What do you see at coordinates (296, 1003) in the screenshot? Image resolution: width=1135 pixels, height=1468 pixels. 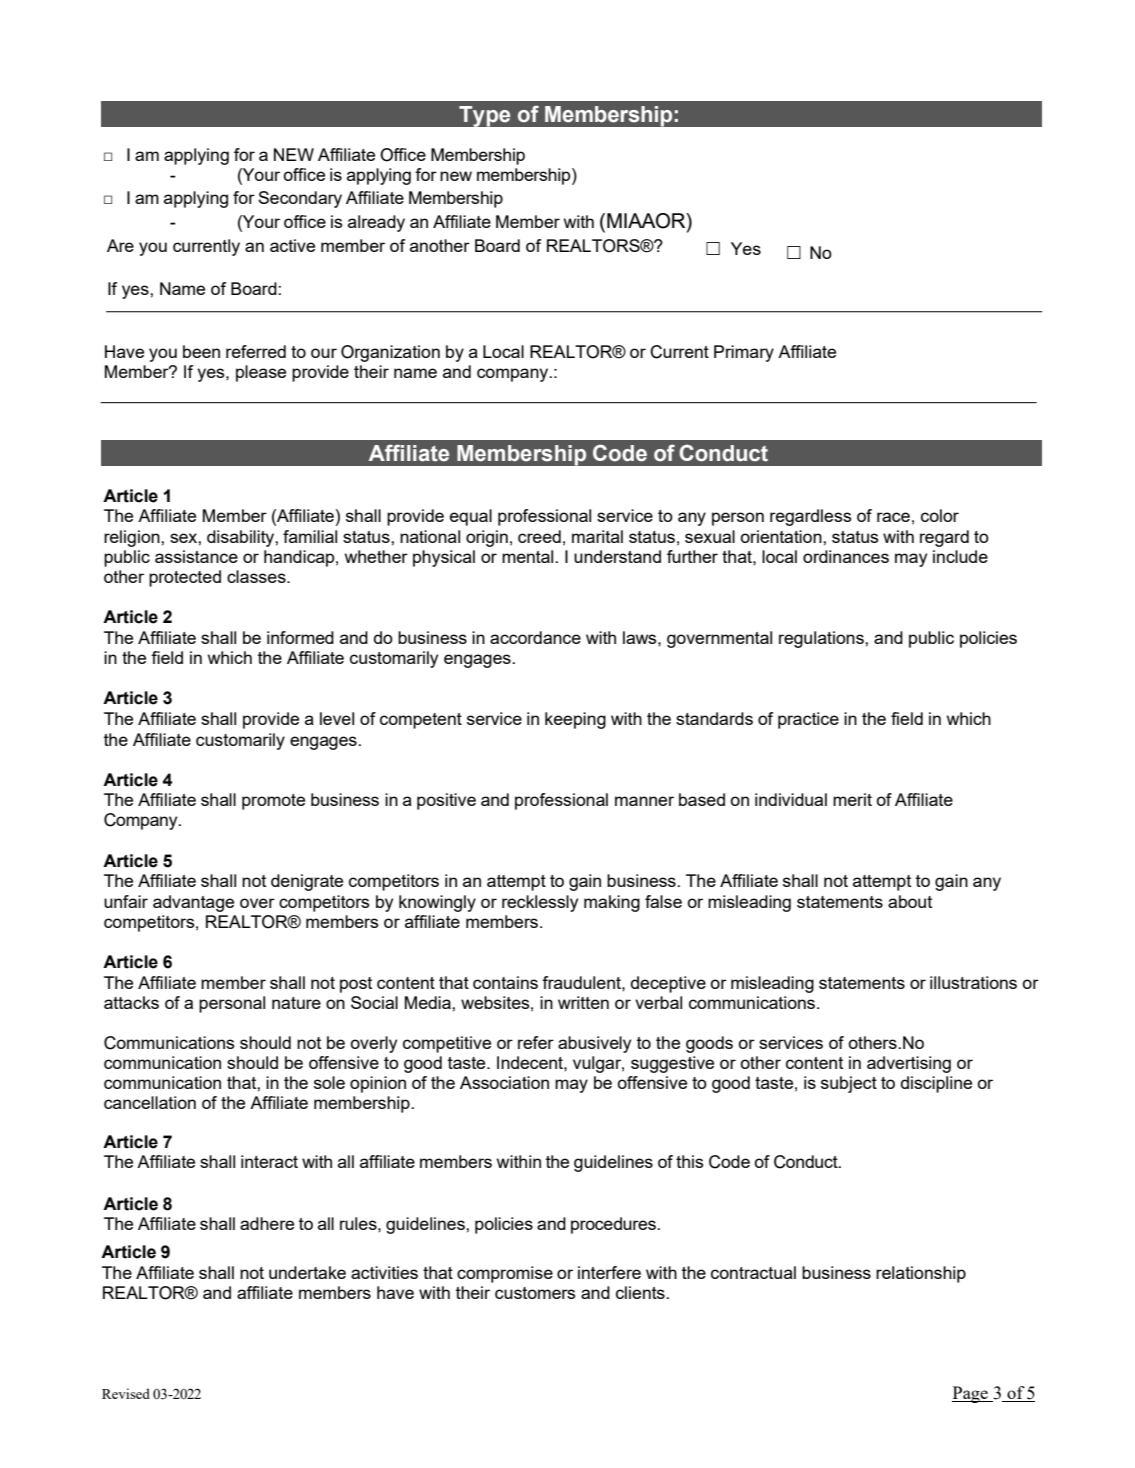 I see `nature` at bounding box center [296, 1003].
